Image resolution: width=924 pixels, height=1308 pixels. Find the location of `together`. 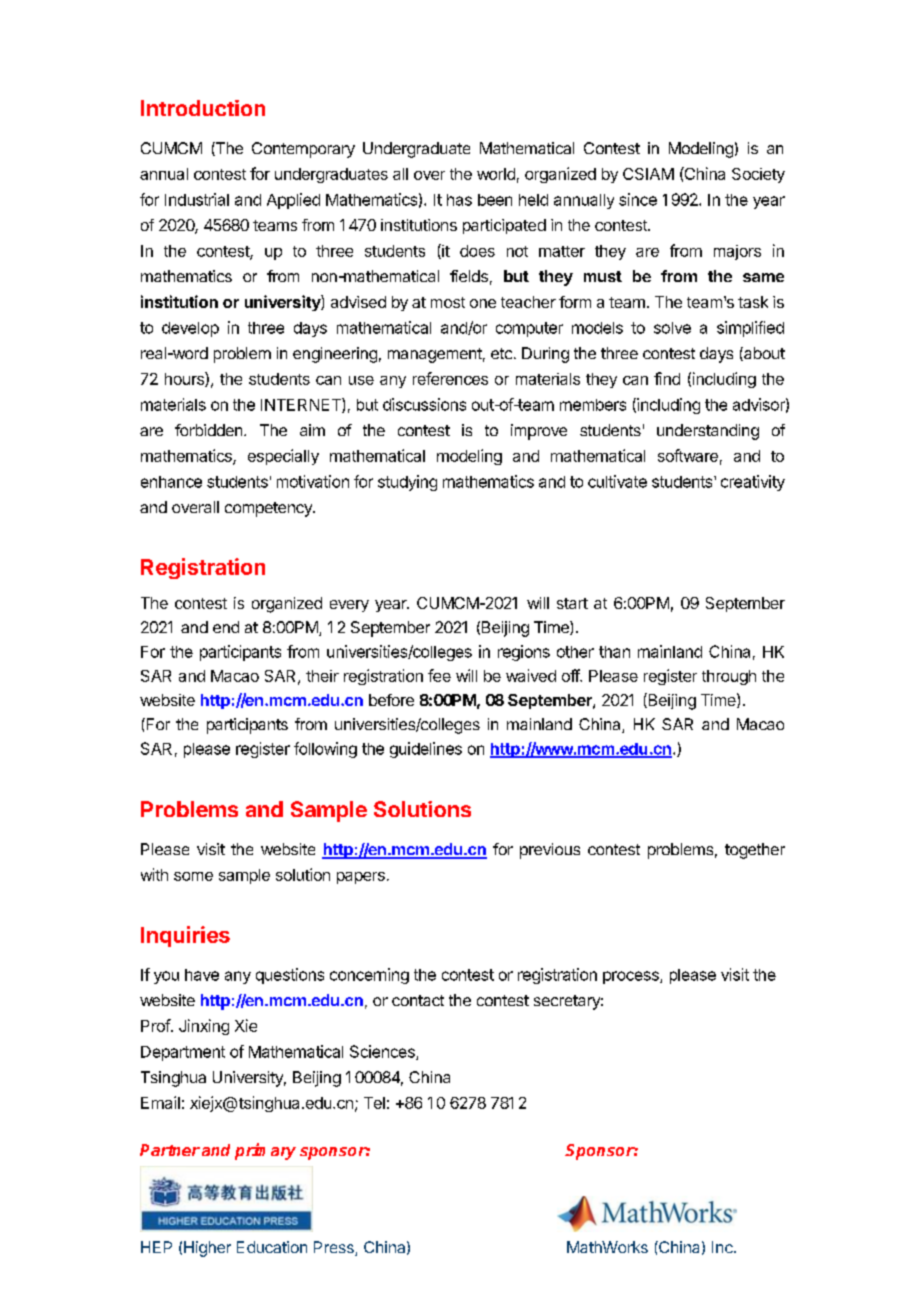

together is located at coordinates (755, 851).
